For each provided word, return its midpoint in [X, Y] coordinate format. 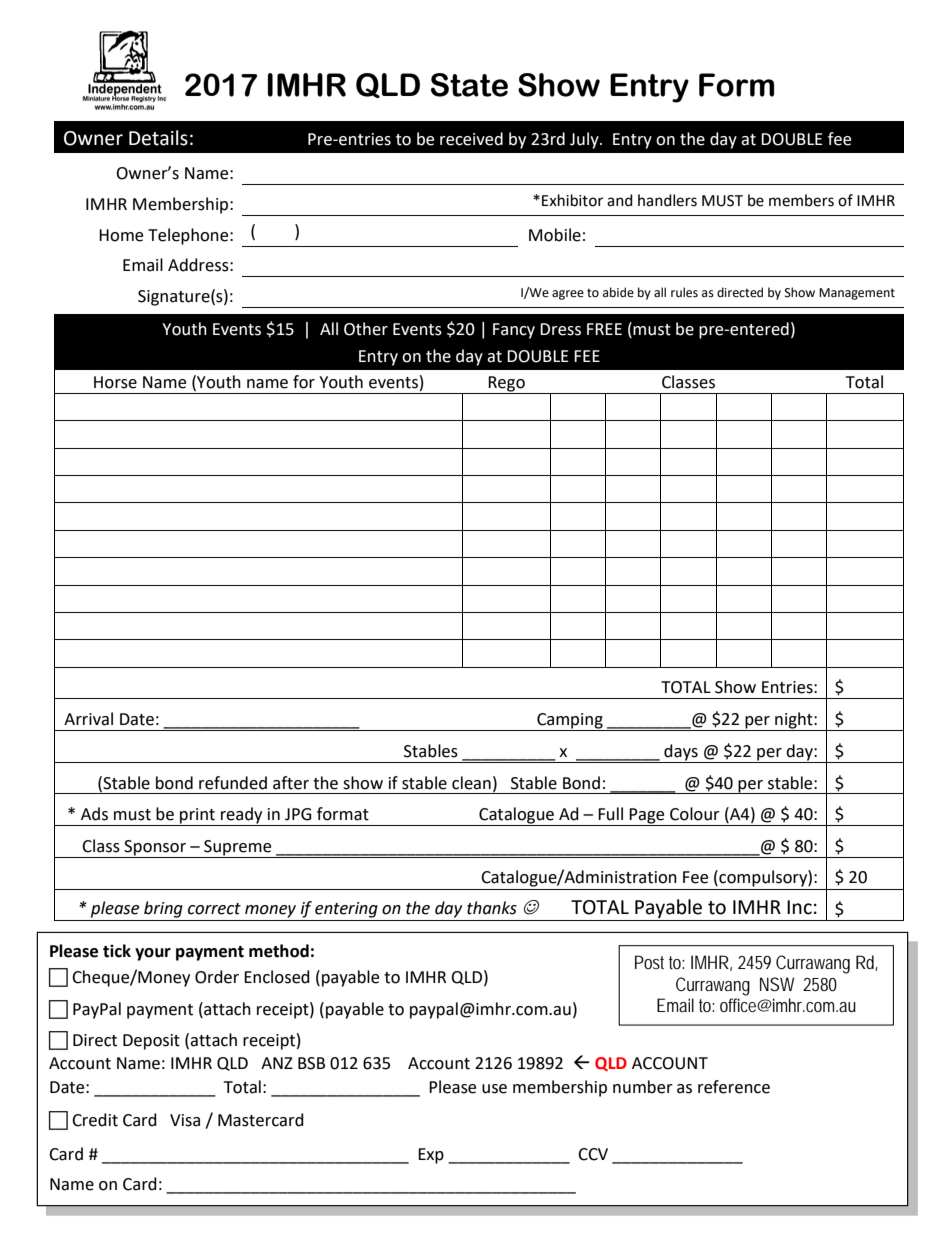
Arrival [88, 719]
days [681, 753]
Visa [185, 1120]
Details [158, 138]
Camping [570, 722]
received [471, 139]
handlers [667, 200]
